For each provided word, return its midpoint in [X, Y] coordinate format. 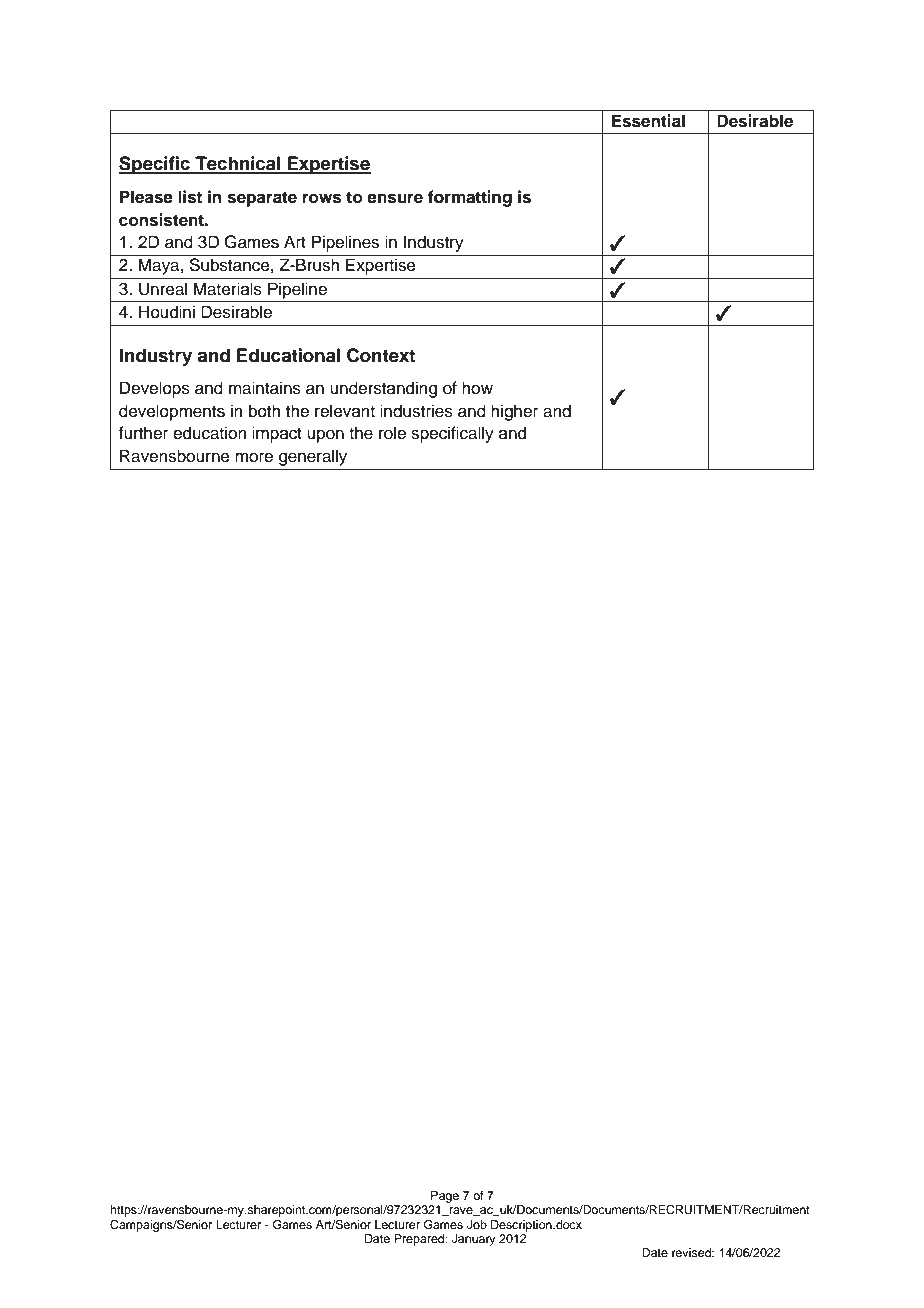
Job [477, 1225]
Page [445, 1197]
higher [514, 412]
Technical [238, 164]
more [254, 457]
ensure [395, 198]
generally [313, 457]
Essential [648, 121]
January [474, 1240]
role [392, 433]
